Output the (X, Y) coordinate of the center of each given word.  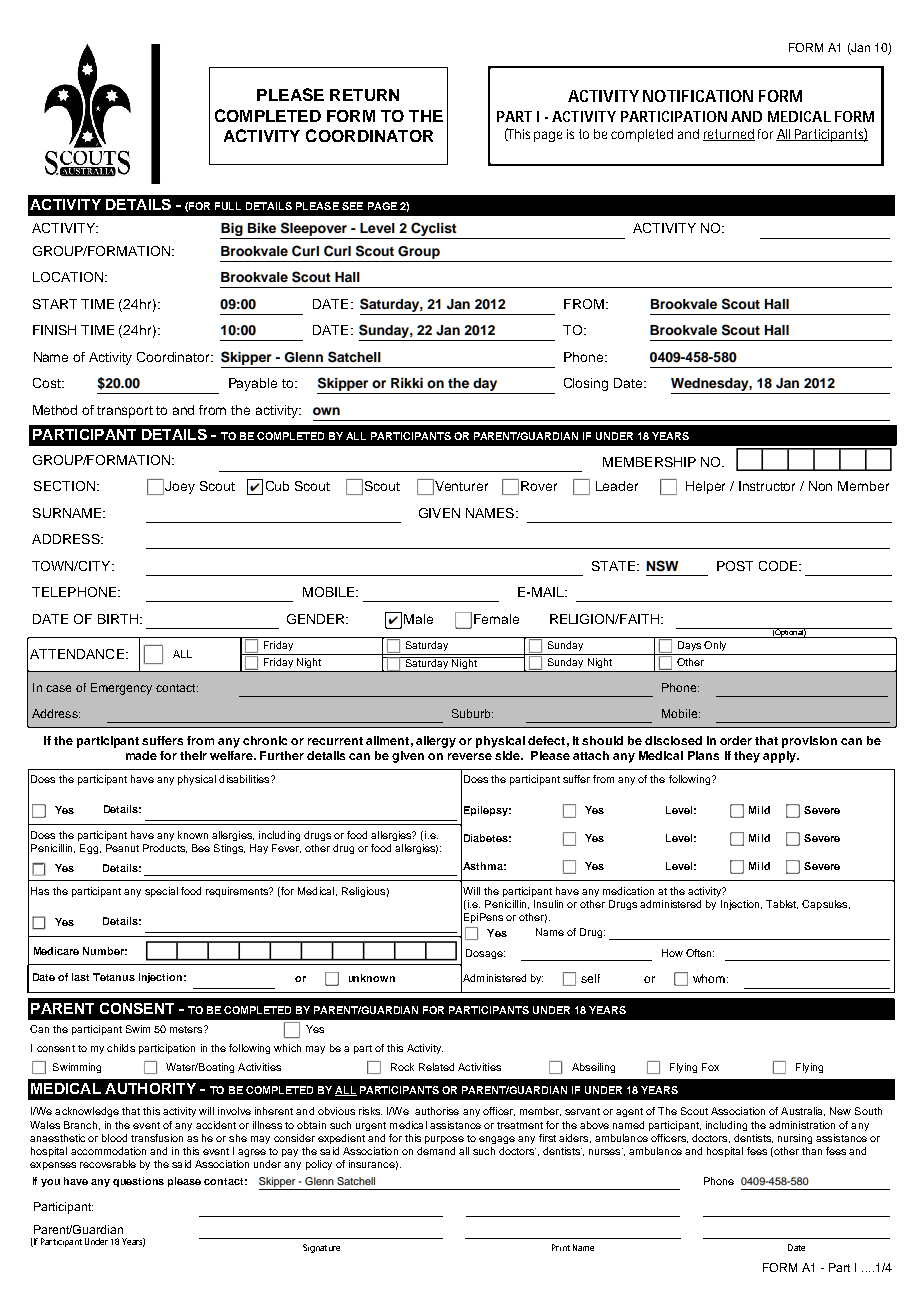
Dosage (485, 954)
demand (436, 1151)
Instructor (767, 486)
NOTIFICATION (698, 96)
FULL (228, 206)
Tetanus (114, 977)
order (736, 740)
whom (709, 978)
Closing (586, 384)
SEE (352, 206)
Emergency (121, 689)
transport (125, 412)
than (812, 1151)
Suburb (472, 713)
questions (138, 1182)
